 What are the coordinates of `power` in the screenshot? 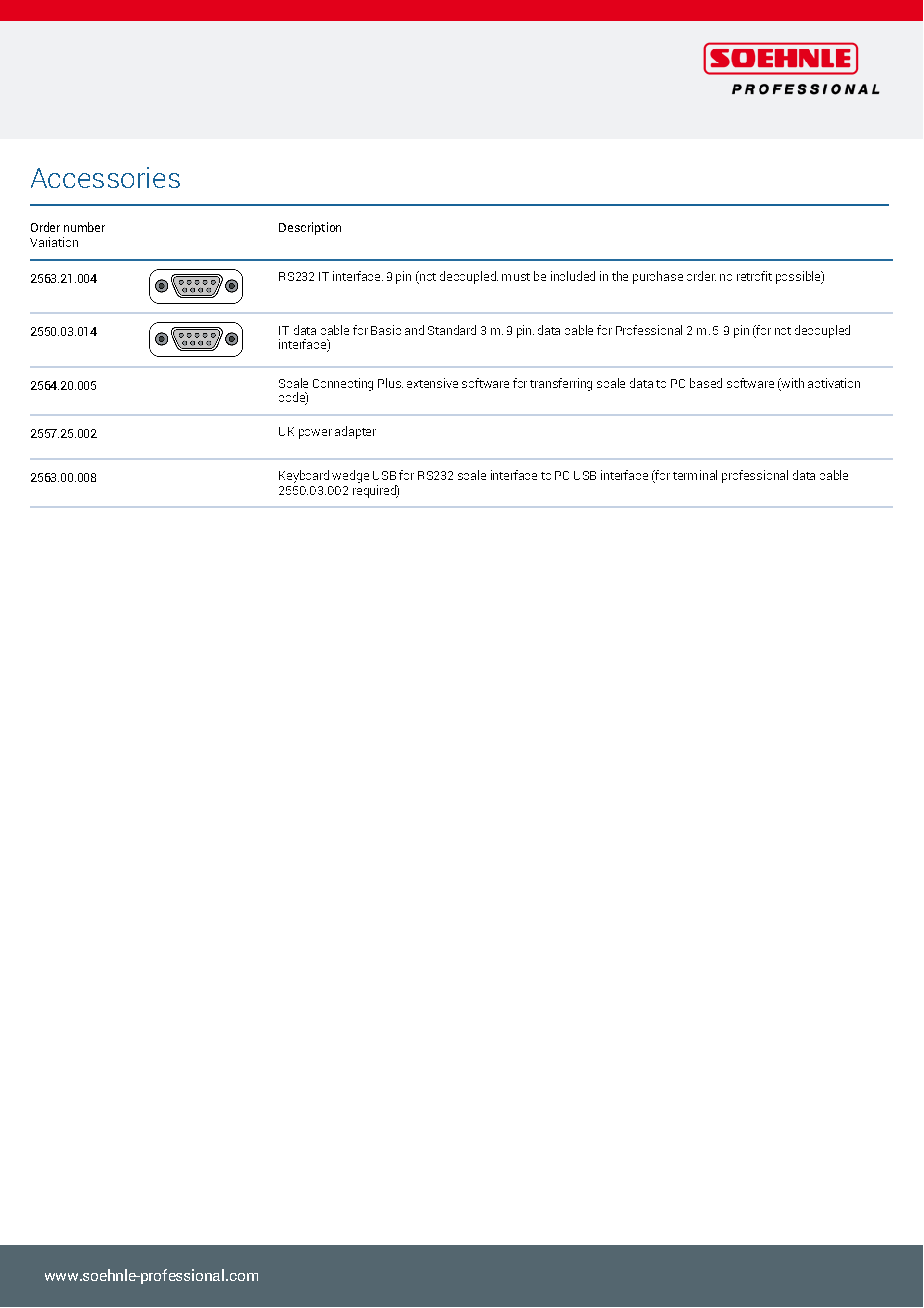 It's located at (315, 434).
